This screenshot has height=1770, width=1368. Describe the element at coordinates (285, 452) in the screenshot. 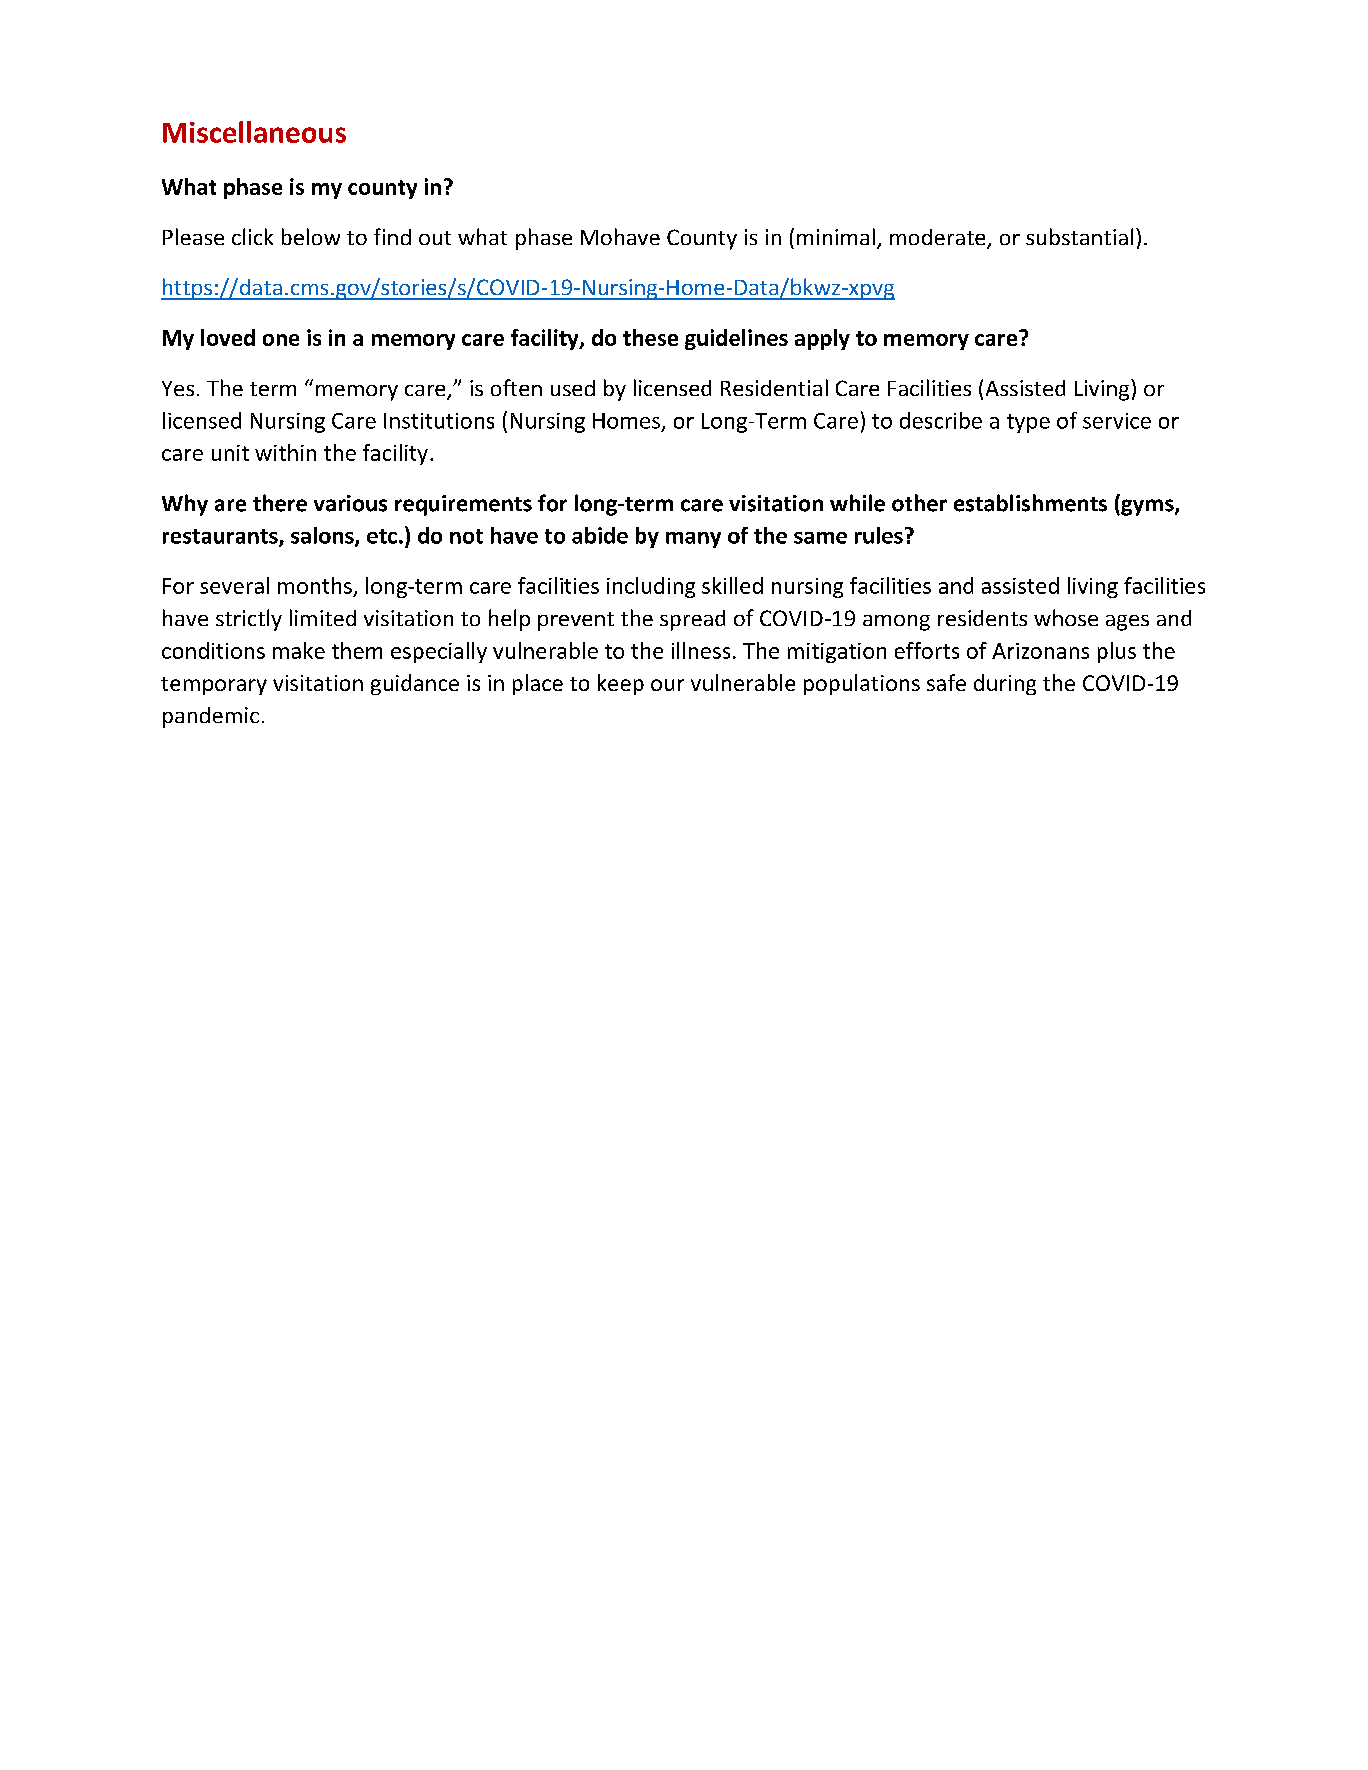

I see `within` at that location.
